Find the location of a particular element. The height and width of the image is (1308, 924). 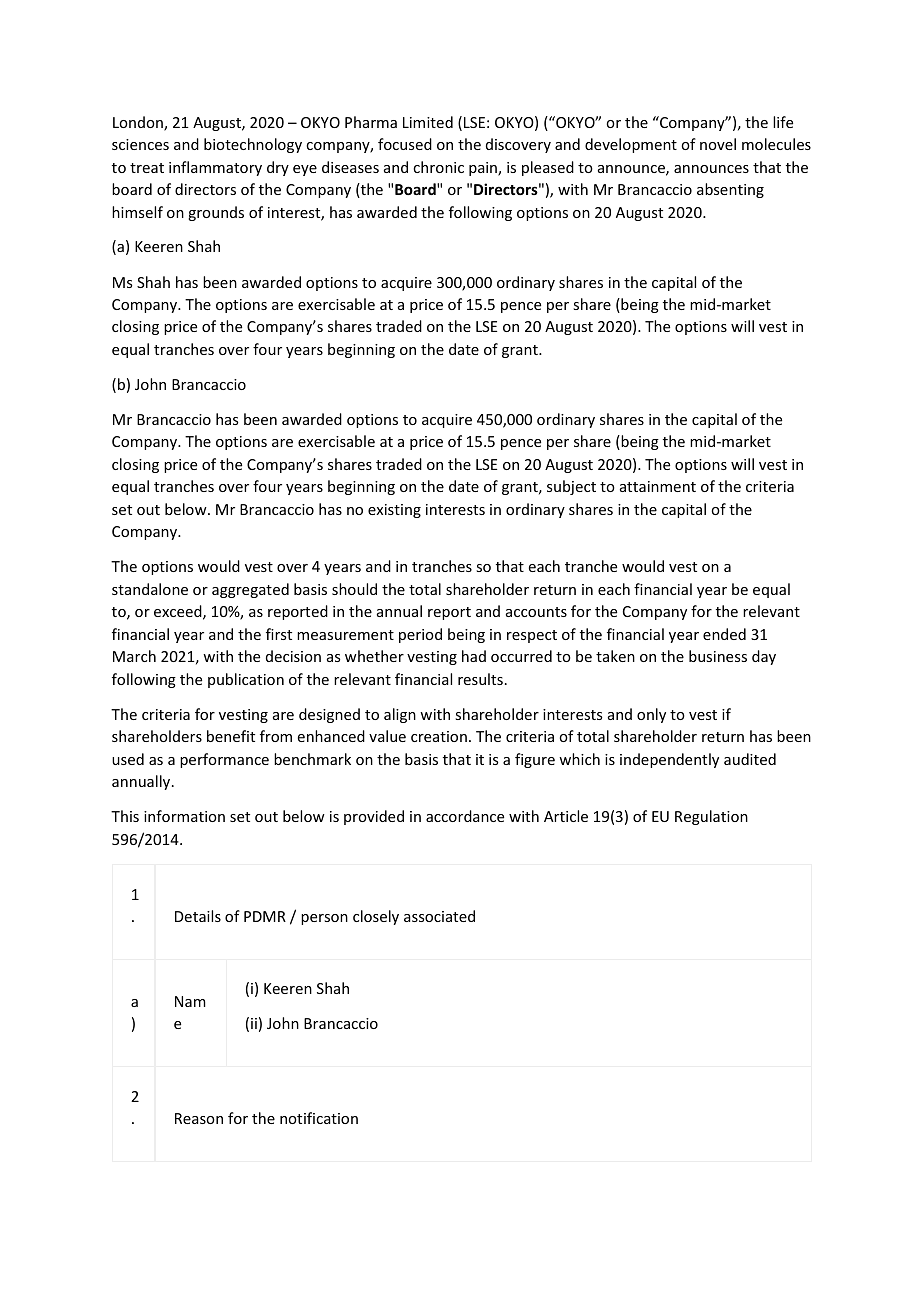

novel is located at coordinates (718, 144).
